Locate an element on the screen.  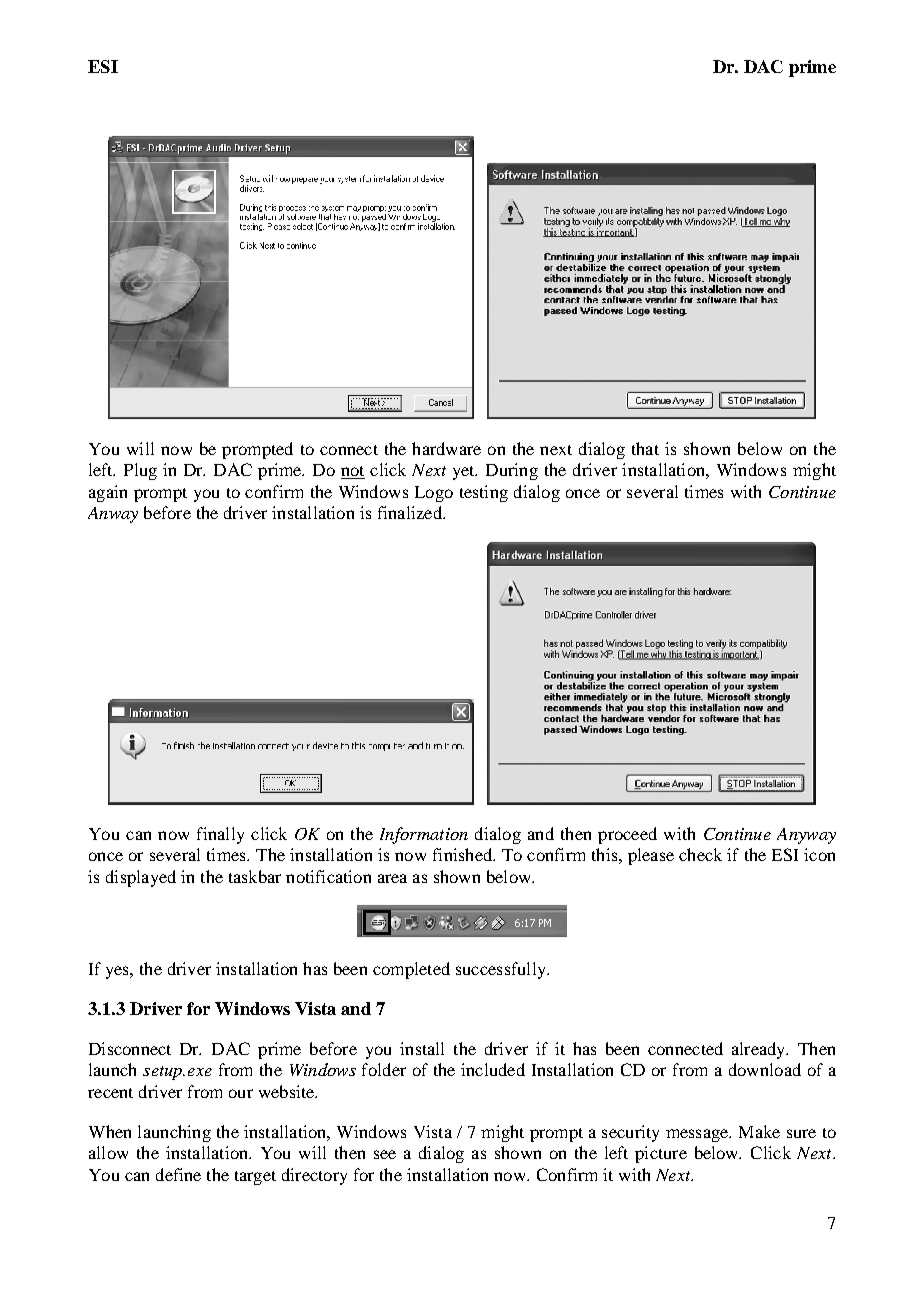
Information is located at coordinates (424, 835).
